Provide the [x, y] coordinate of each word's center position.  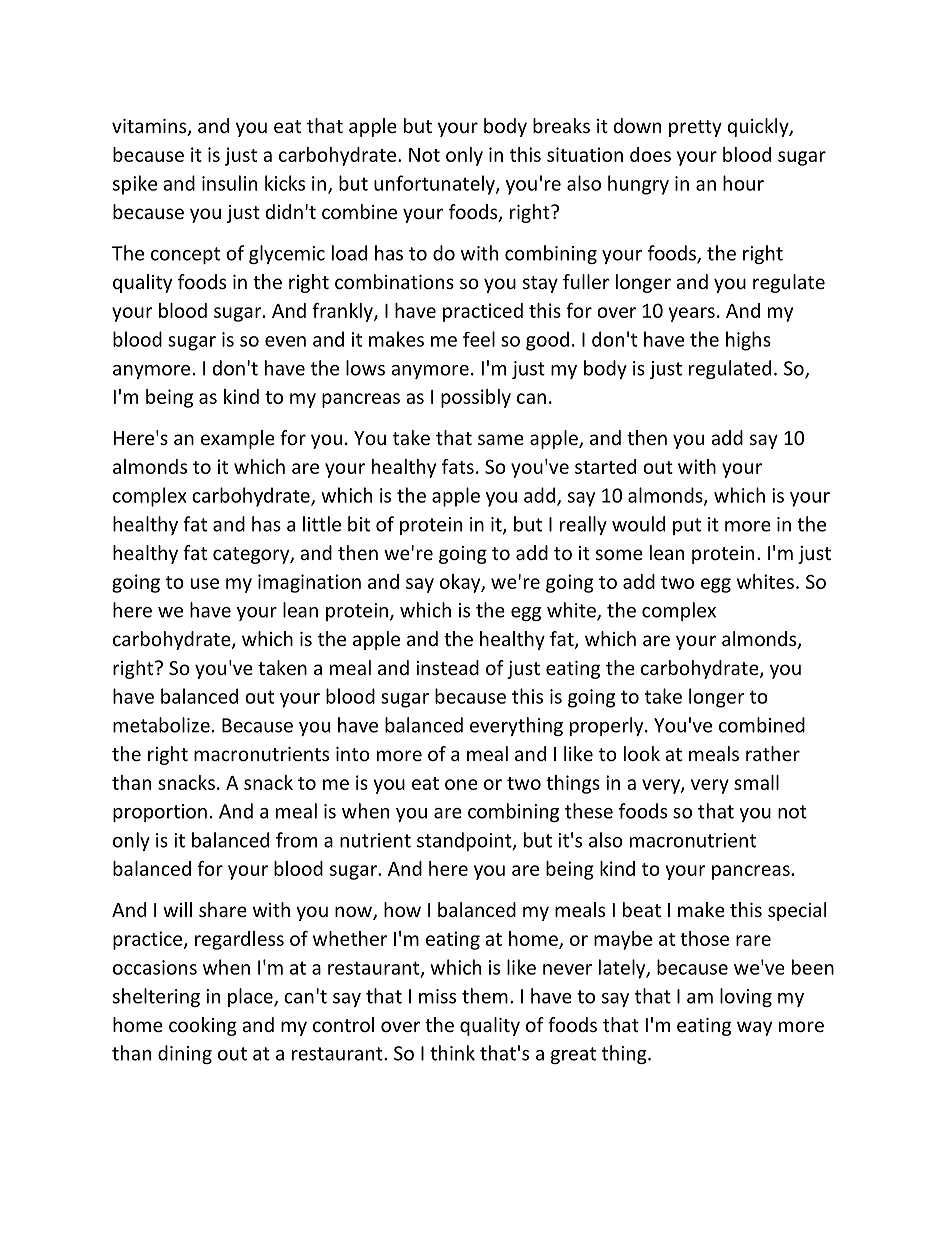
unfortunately [435, 185]
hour [743, 183]
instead [447, 667]
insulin [229, 183]
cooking [203, 1026]
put [687, 526]
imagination [309, 583]
